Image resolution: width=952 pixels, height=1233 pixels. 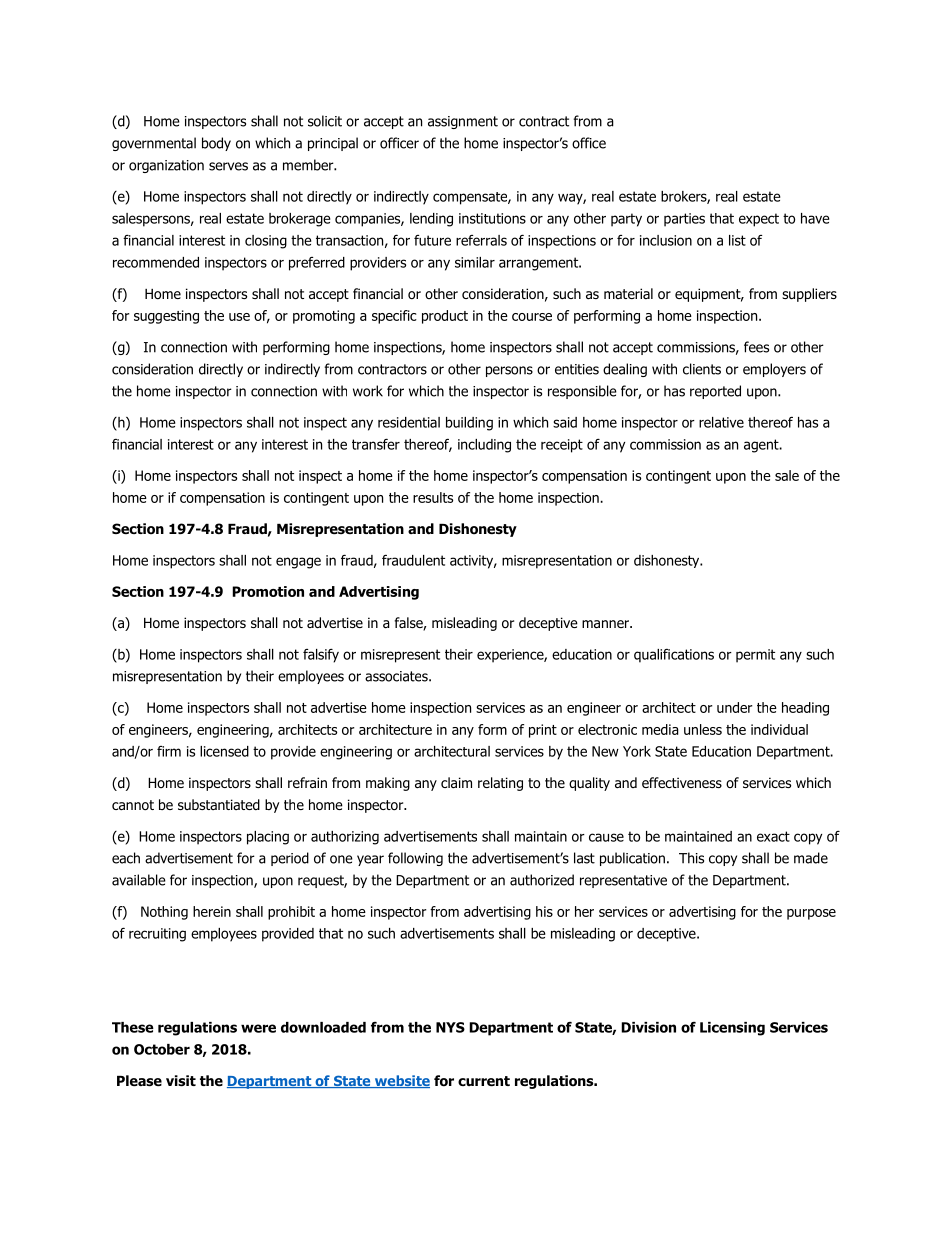 What do you see at coordinates (268, 591) in the screenshot?
I see `Promotion` at bounding box center [268, 591].
